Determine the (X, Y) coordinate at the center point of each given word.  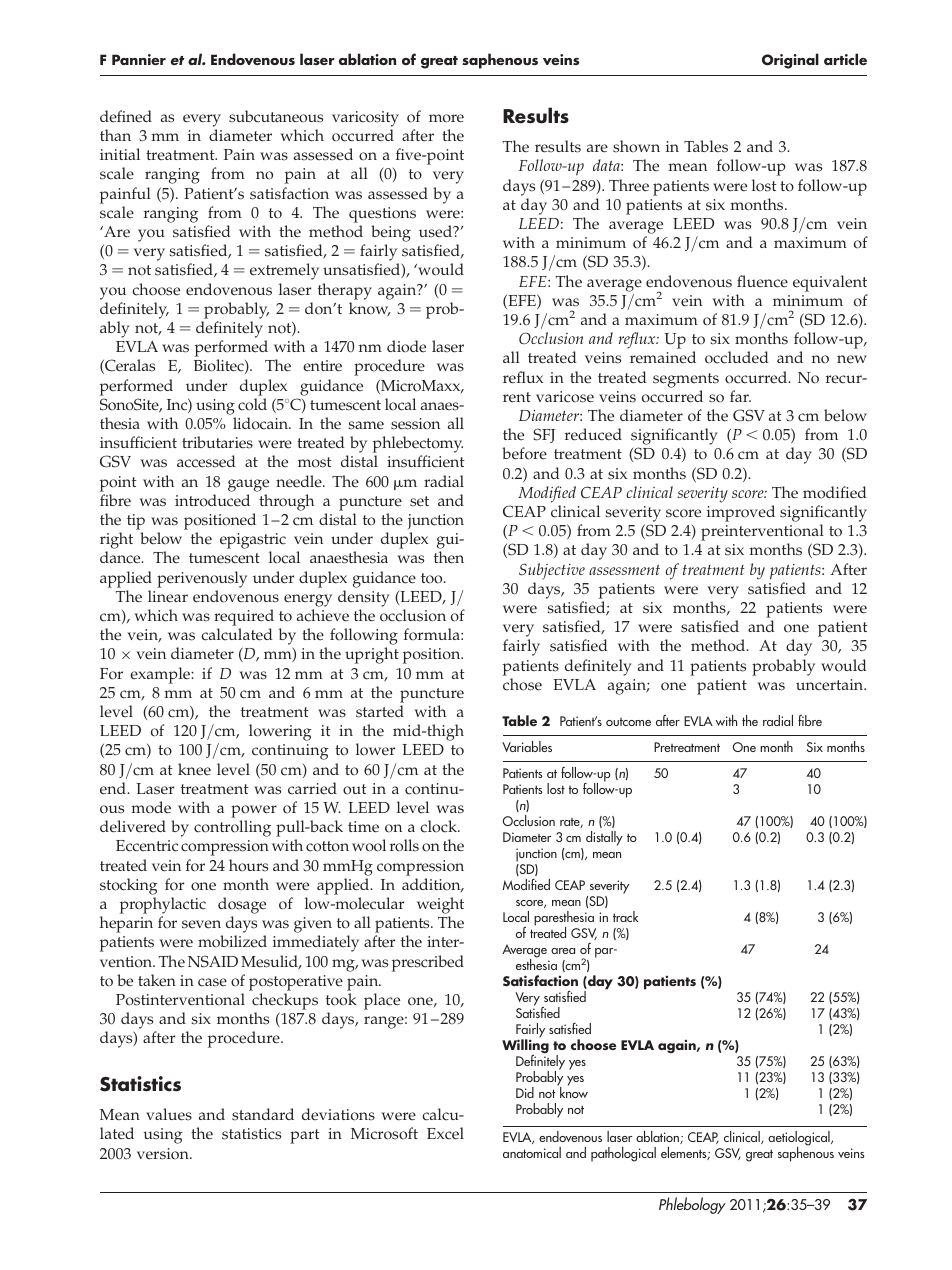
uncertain (831, 685)
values (169, 1114)
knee (194, 769)
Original (790, 61)
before (524, 453)
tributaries (217, 442)
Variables (527, 746)
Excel (445, 1133)
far (740, 396)
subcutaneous (276, 116)
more (446, 118)
